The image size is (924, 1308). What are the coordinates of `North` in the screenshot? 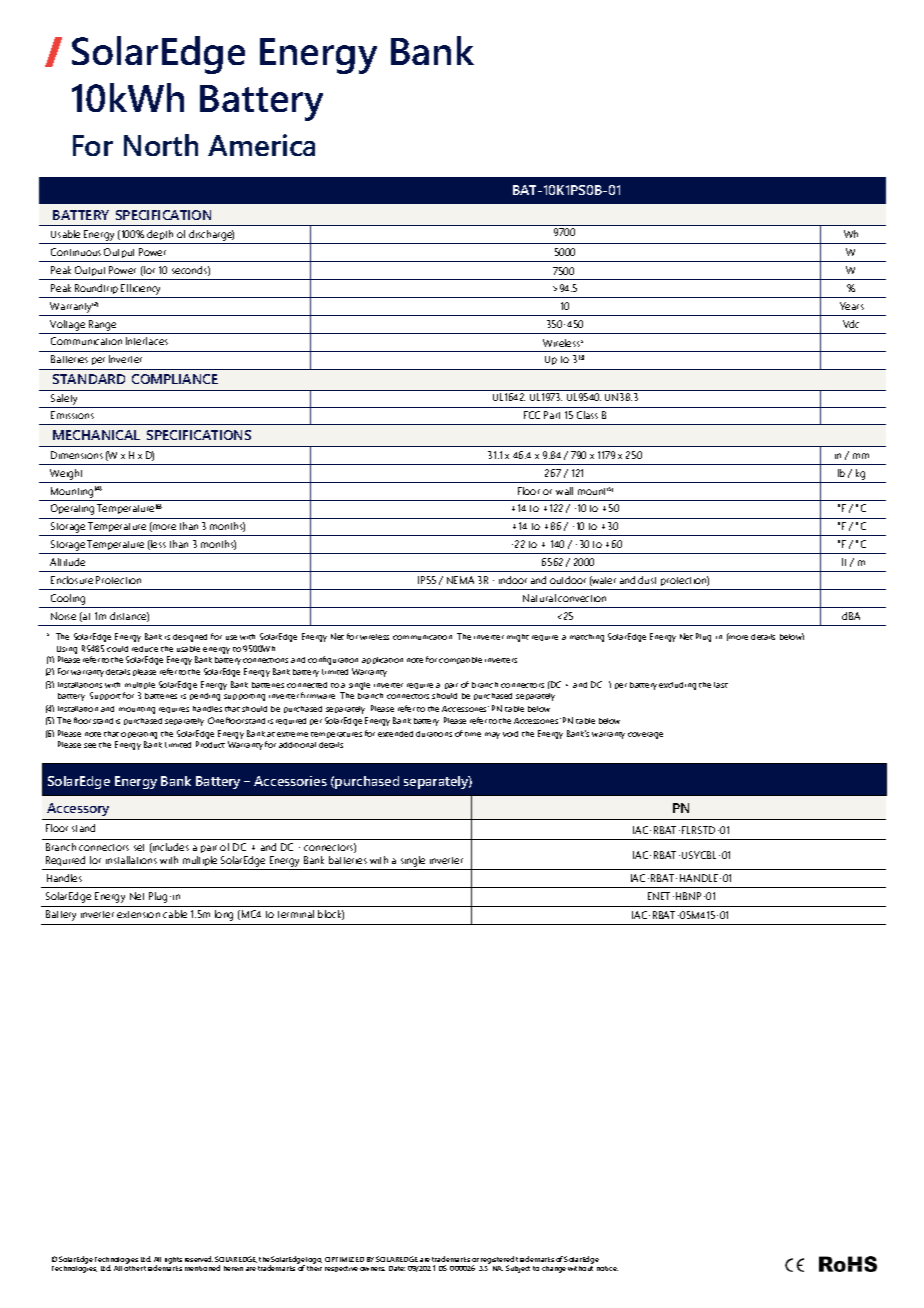 It's located at (161, 145).
